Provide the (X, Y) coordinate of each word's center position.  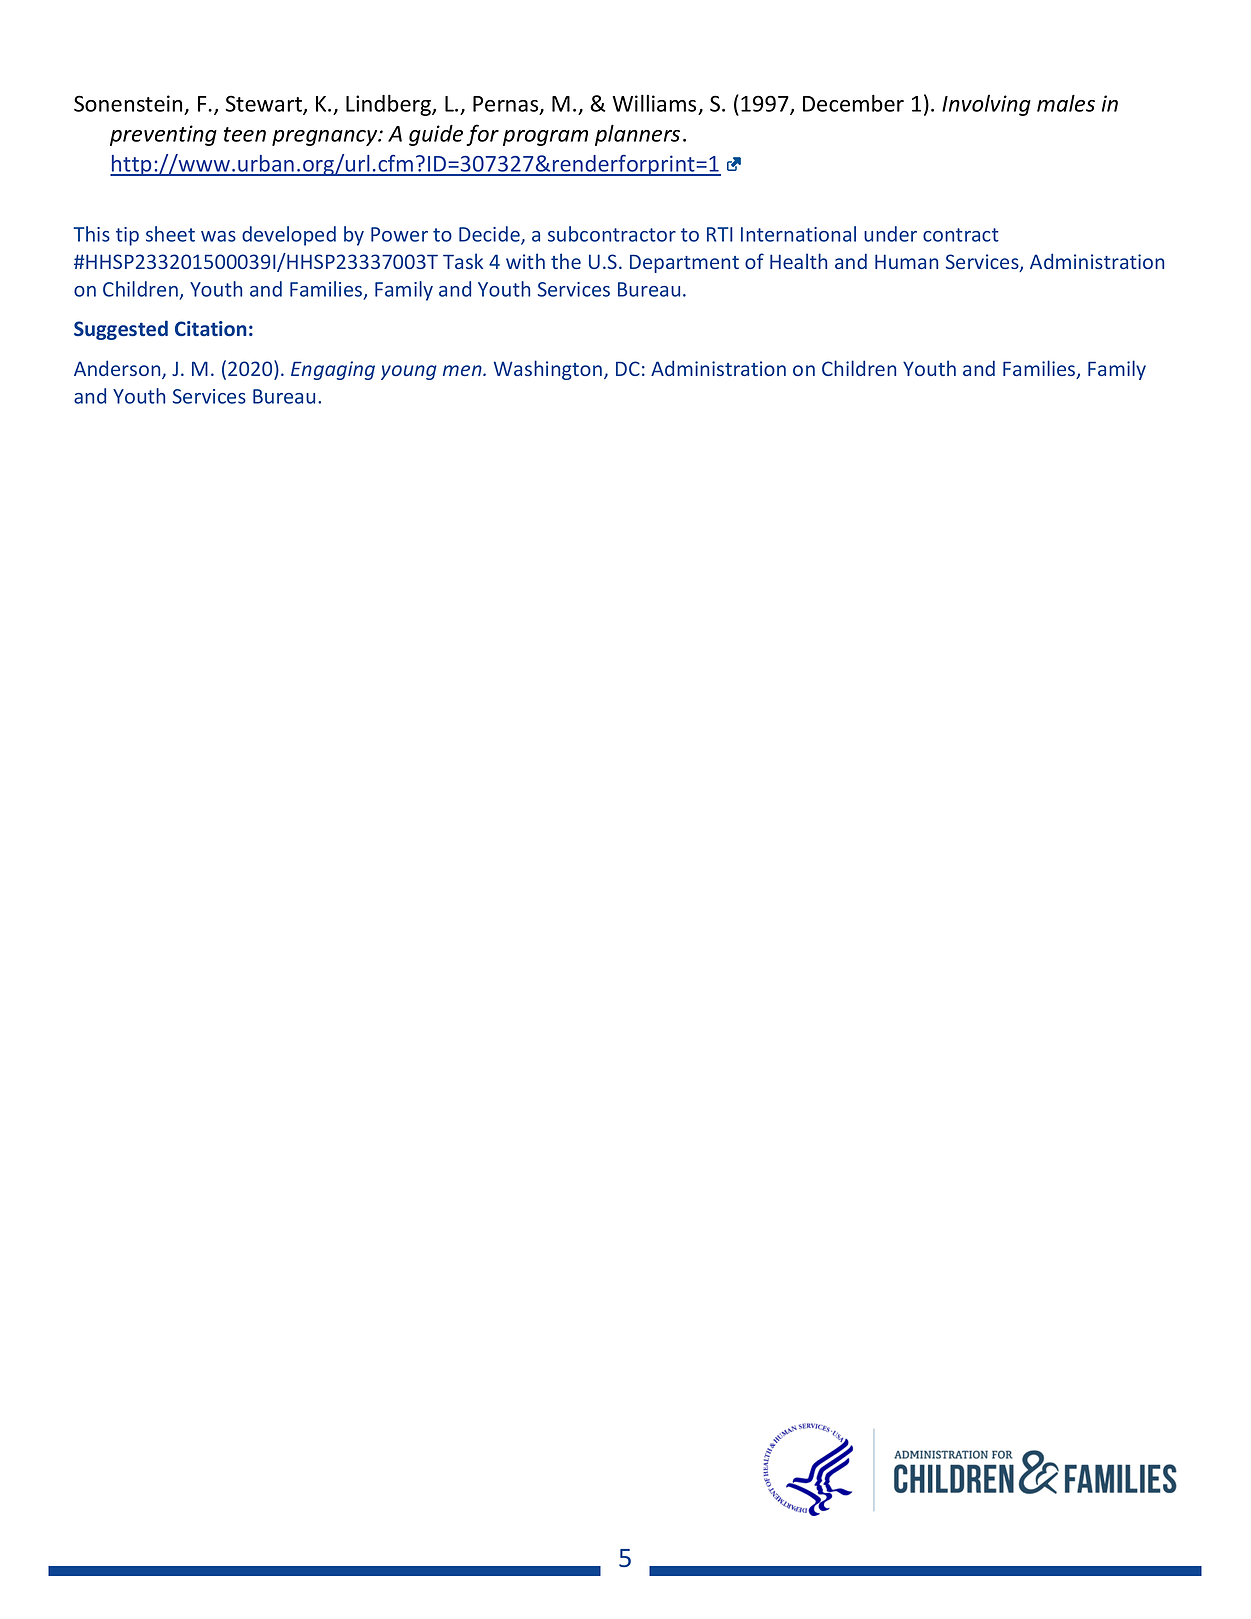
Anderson (118, 369)
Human (906, 261)
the (566, 261)
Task (463, 261)
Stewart (265, 104)
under (890, 234)
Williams (654, 103)
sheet (170, 234)
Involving (986, 105)
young (409, 372)
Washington (549, 370)
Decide (490, 235)
